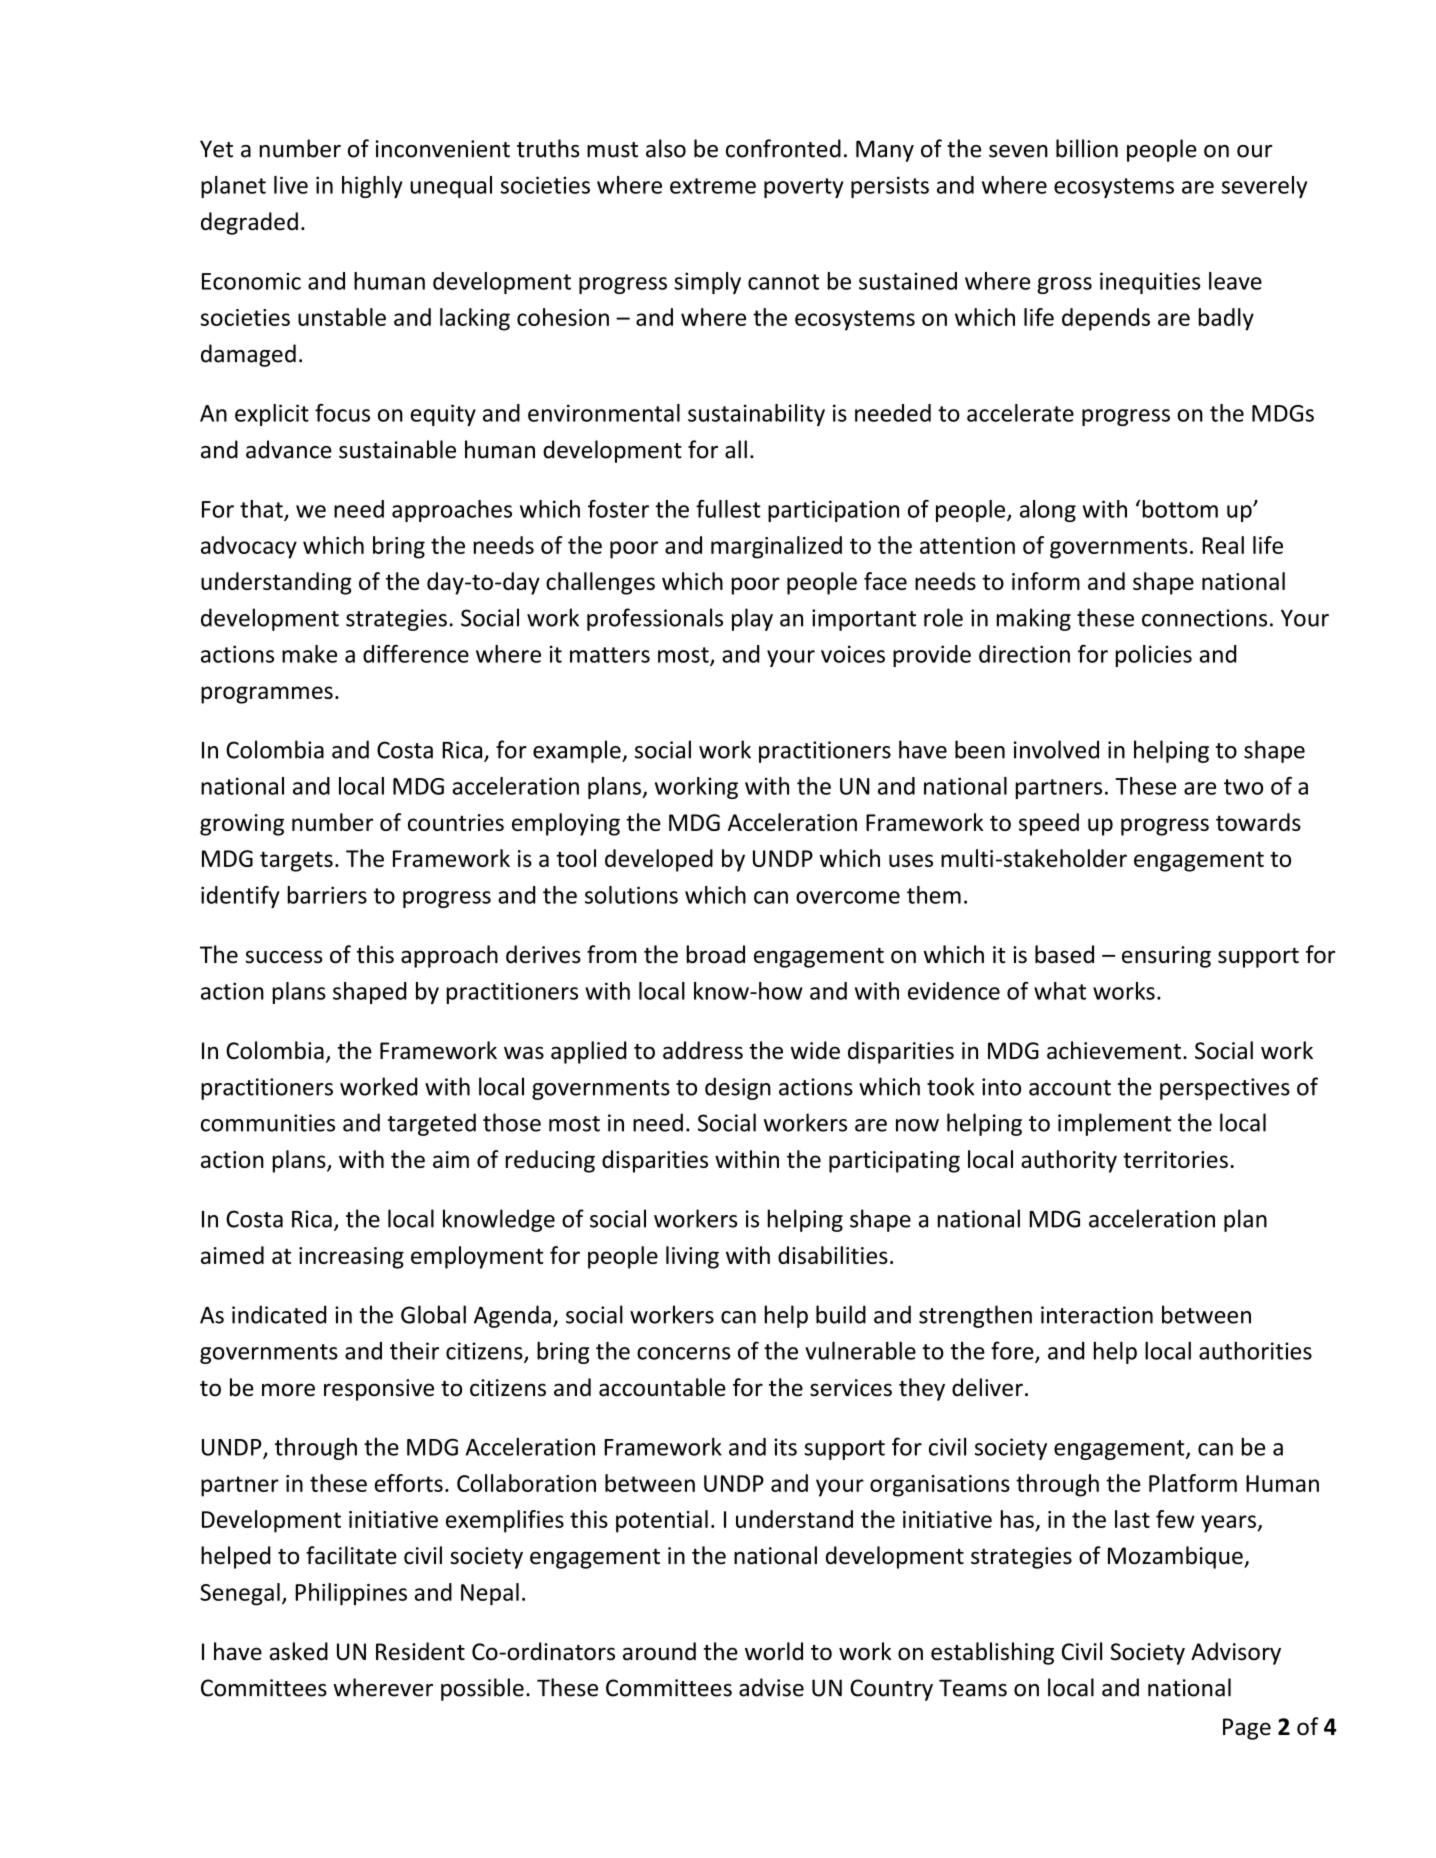  What do you see at coordinates (713, 186) in the screenshot?
I see `extreme` at bounding box center [713, 186].
